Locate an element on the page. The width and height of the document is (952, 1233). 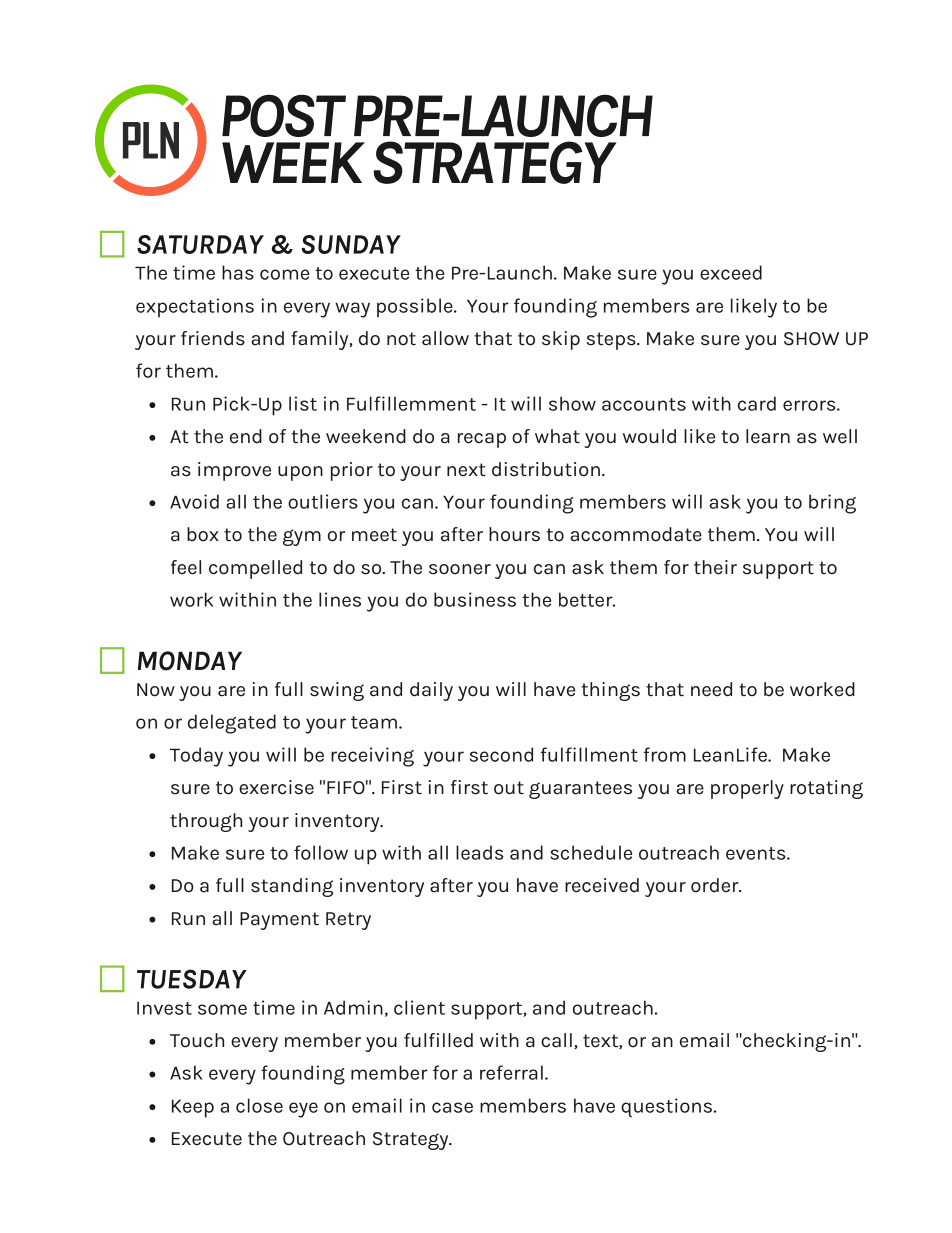
learn is located at coordinates (768, 436).
